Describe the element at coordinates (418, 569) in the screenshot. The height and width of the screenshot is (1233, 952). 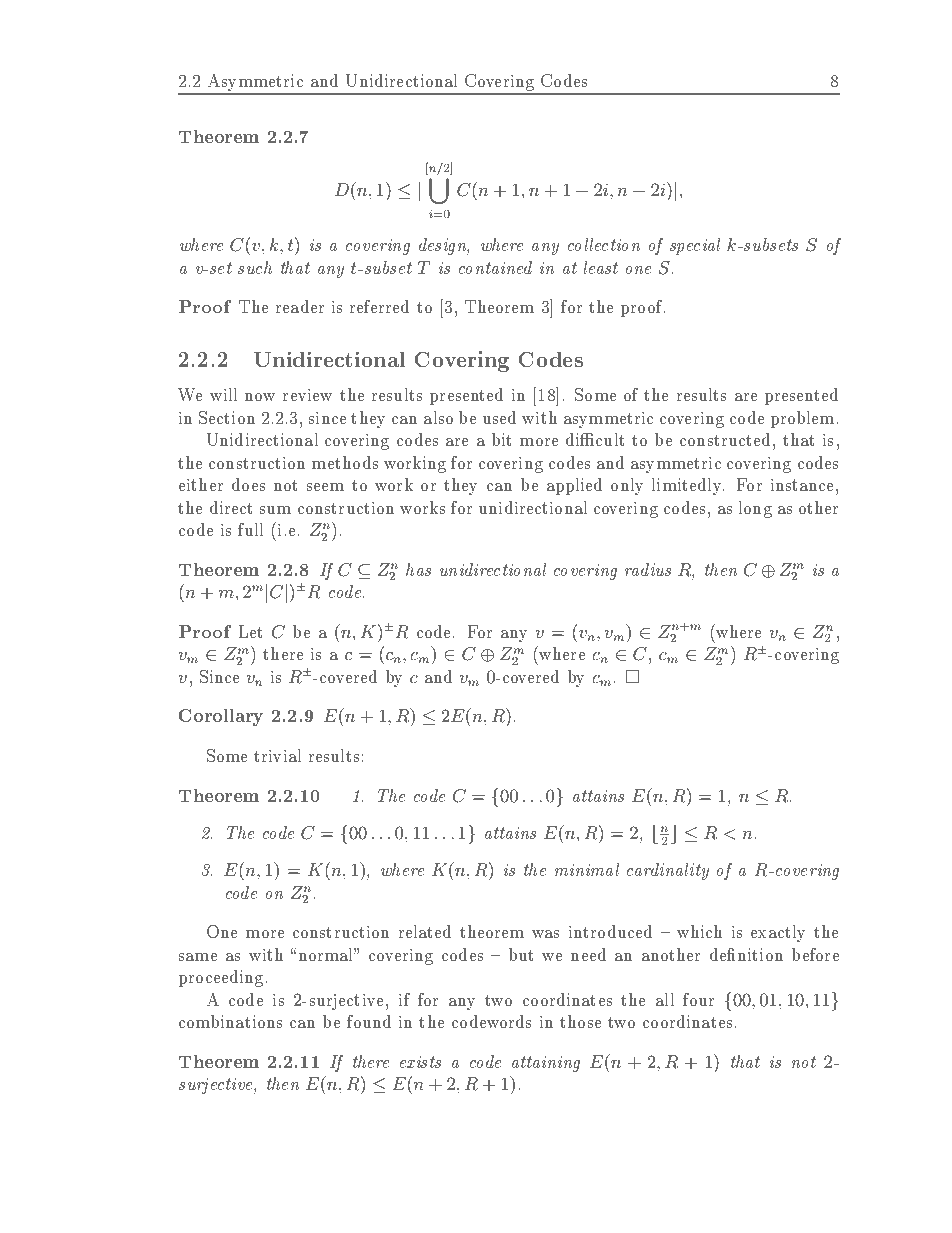
I see `has` at that location.
